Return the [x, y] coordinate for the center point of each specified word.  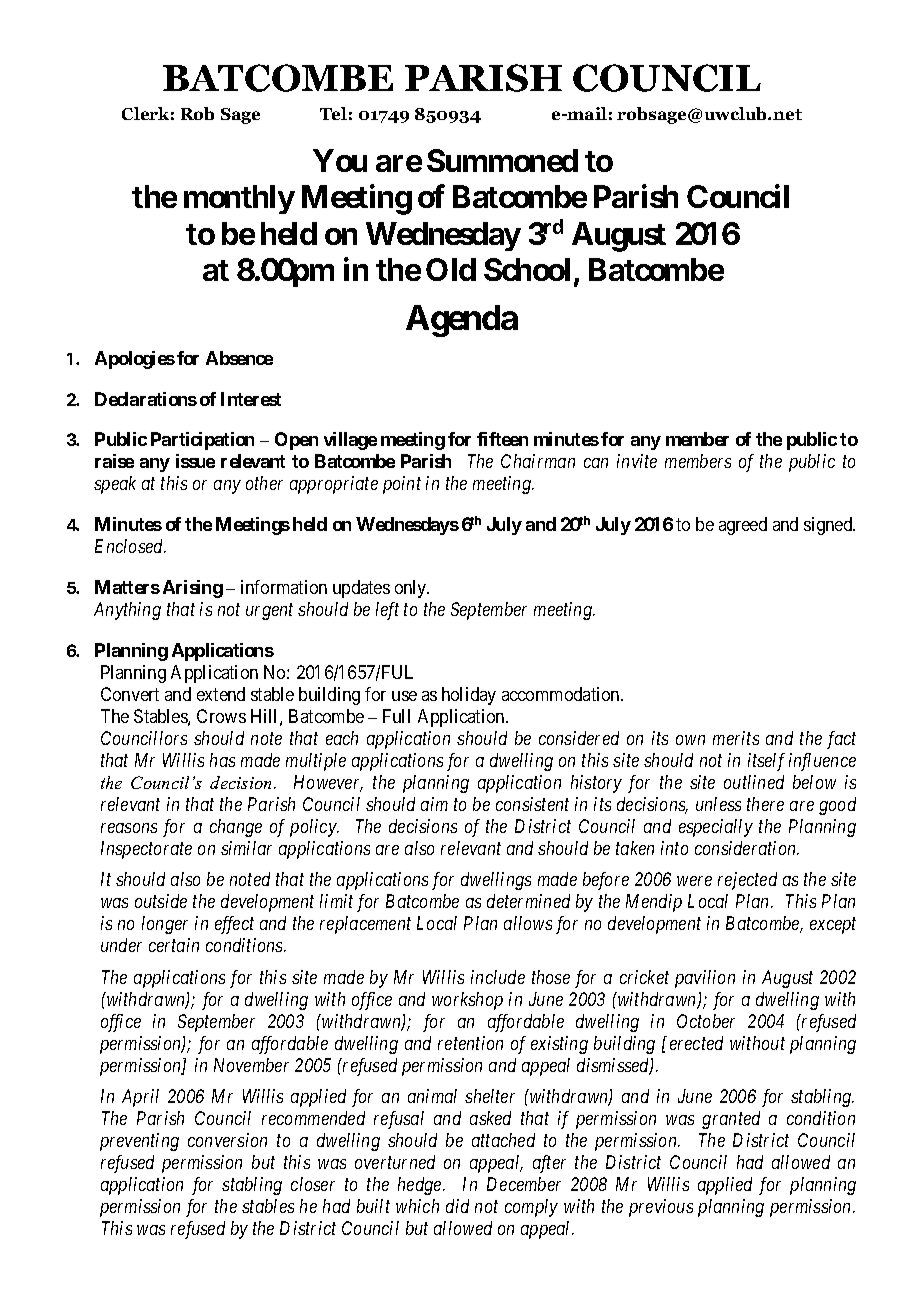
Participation [202, 441]
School [527, 269]
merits [736, 738]
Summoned [502, 160]
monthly [239, 199]
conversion [227, 1140]
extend [221, 694]
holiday [469, 696]
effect [234, 925]
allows [528, 923]
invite [637, 461]
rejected [747, 881]
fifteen [502, 439]
